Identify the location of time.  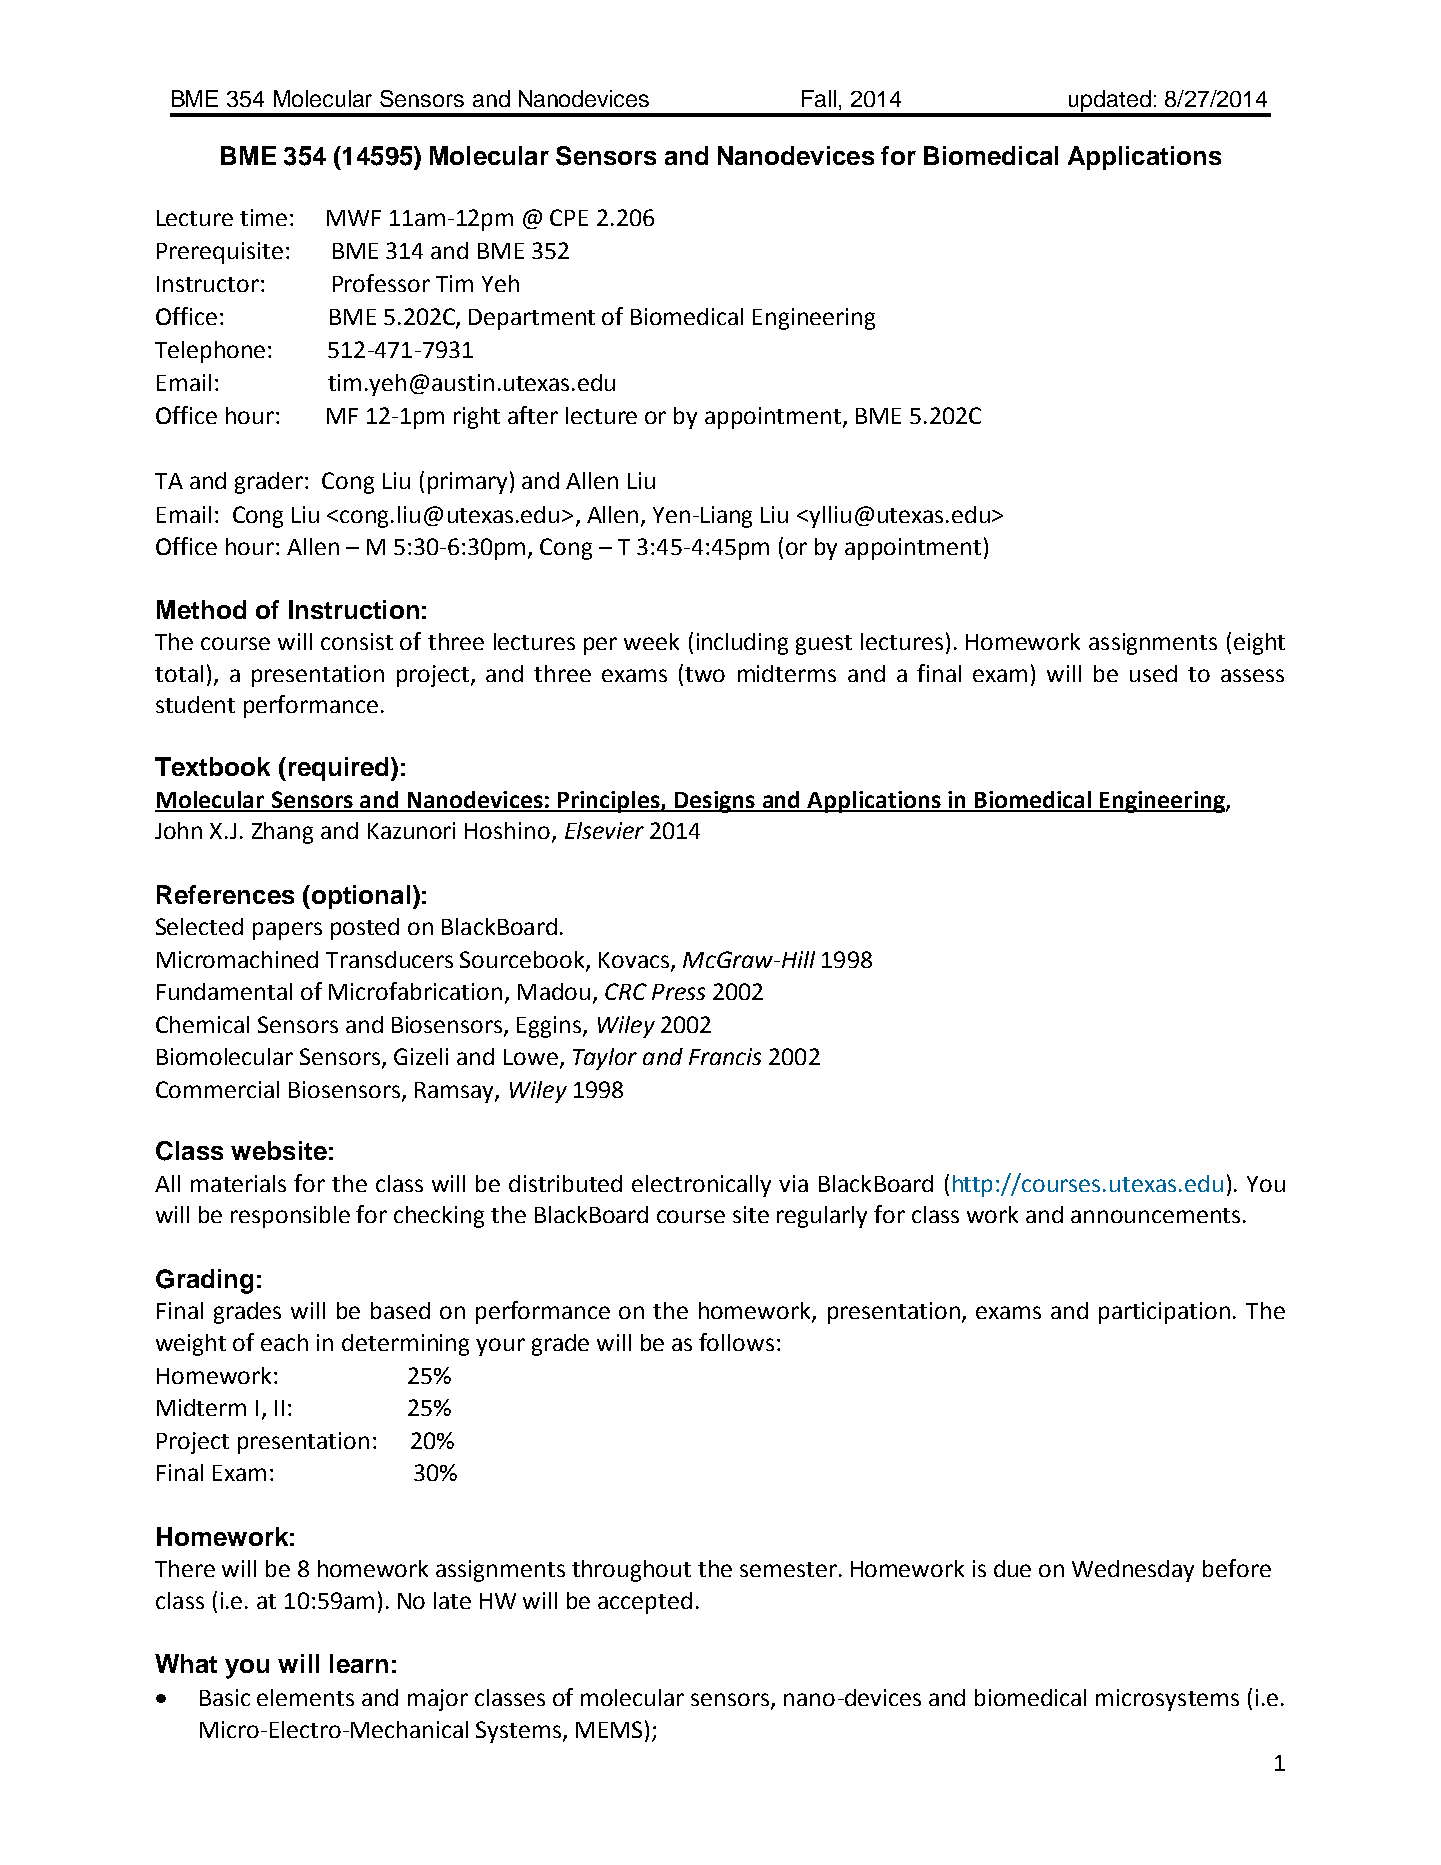
(263, 217).
